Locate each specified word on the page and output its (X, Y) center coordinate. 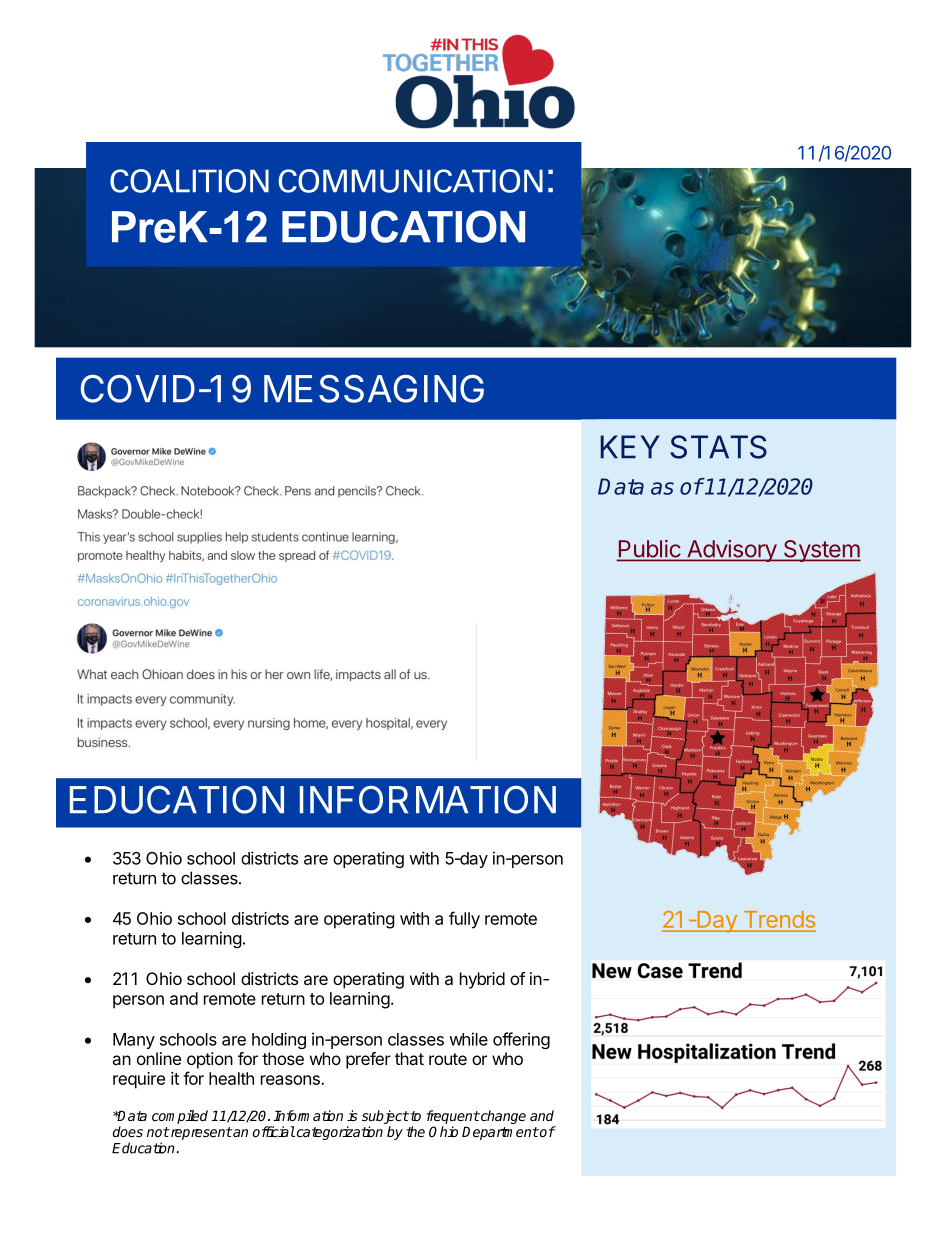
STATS (718, 447)
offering (521, 1040)
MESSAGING (374, 388)
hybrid (482, 980)
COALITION (189, 181)
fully (464, 920)
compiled (180, 1117)
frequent (453, 1117)
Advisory (731, 551)
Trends (778, 921)
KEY (630, 446)
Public (649, 550)
